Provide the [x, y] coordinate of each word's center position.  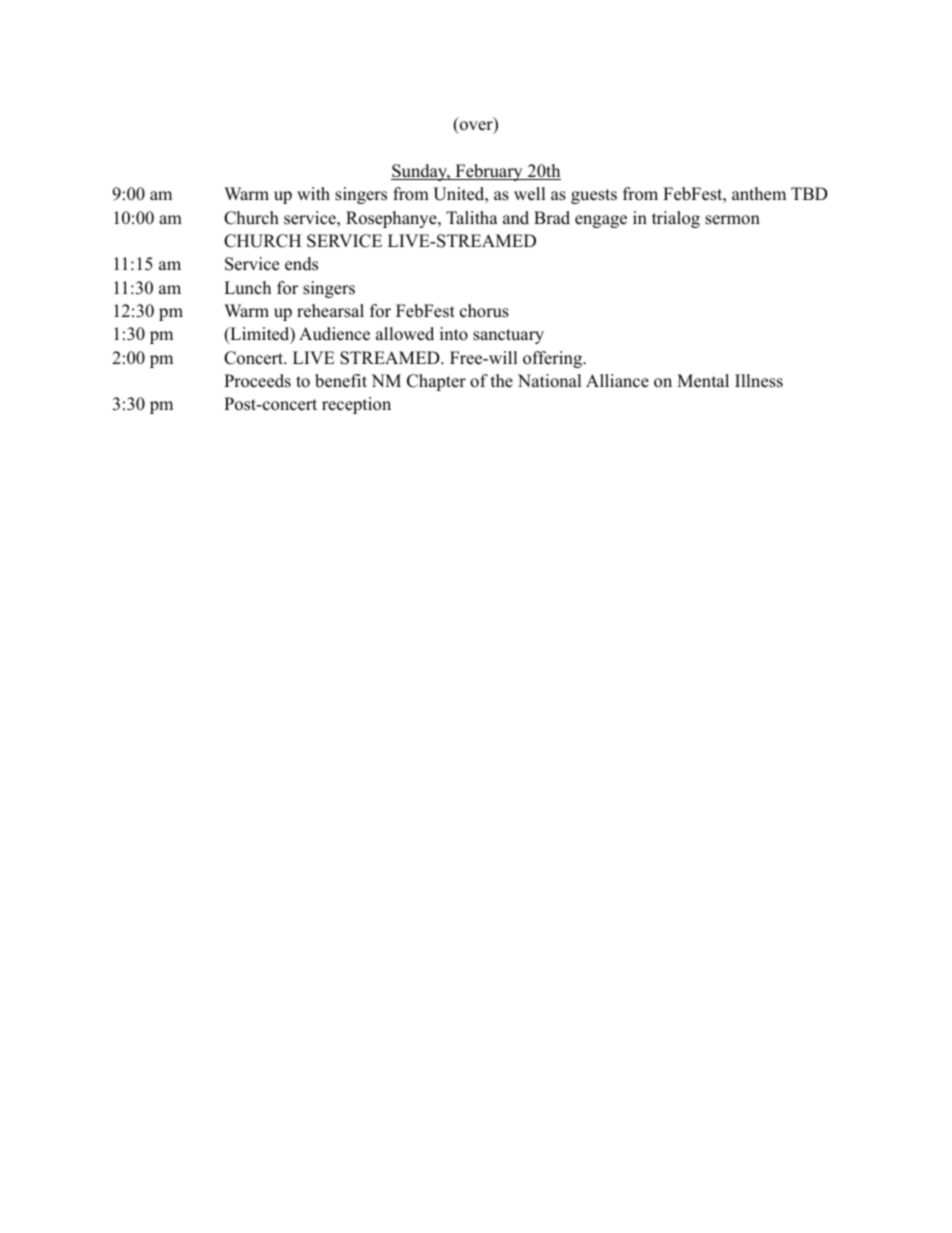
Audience [334, 334]
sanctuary [508, 336]
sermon [732, 220]
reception [356, 405]
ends [301, 264]
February [489, 172]
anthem [759, 194]
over [477, 127]
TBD [809, 193]
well [530, 194]
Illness [759, 381]
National [550, 381]
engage [601, 221]
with [313, 193]
